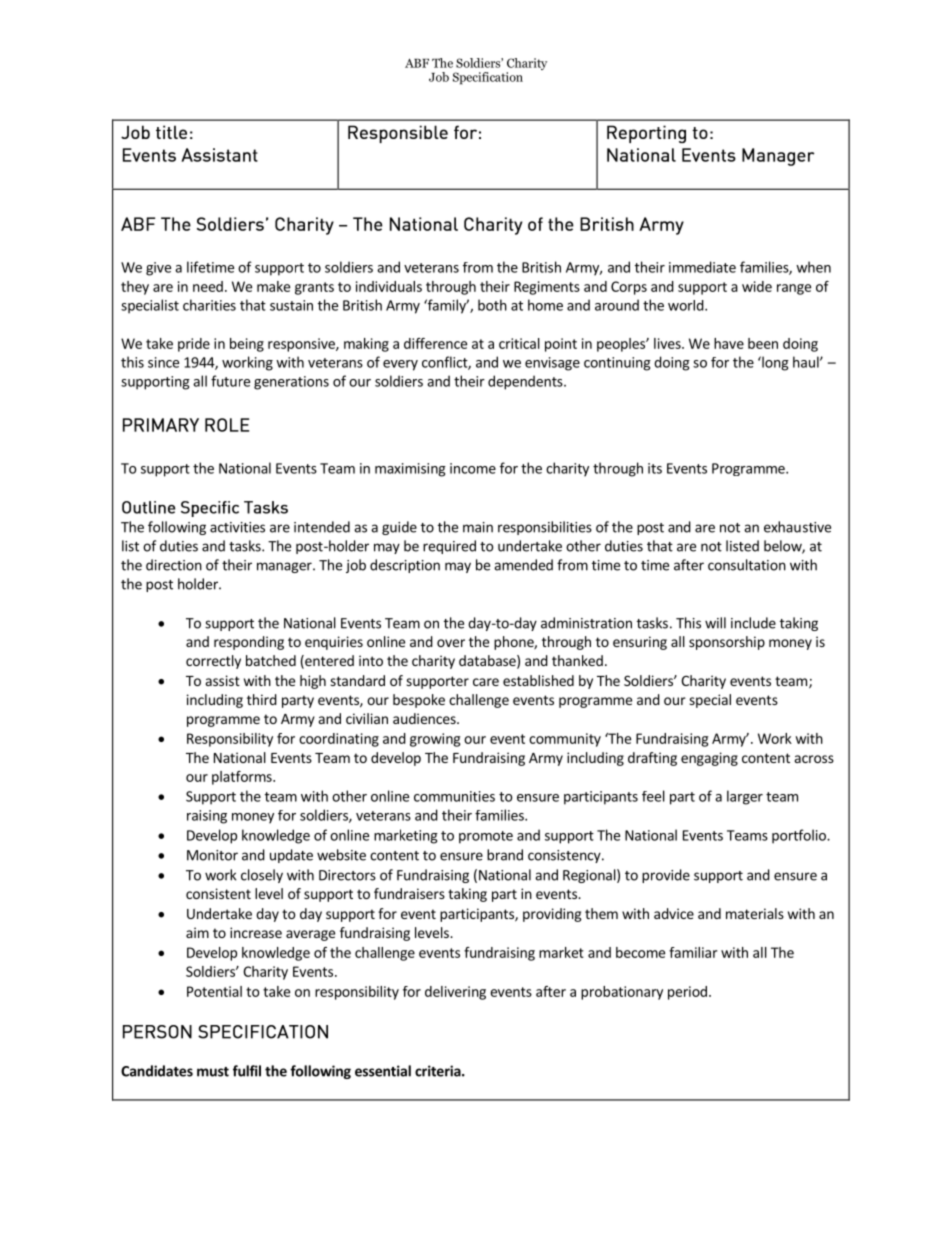  What do you see at coordinates (492, 305) in the document?
I see `both` at bounding box center [492, 305].
